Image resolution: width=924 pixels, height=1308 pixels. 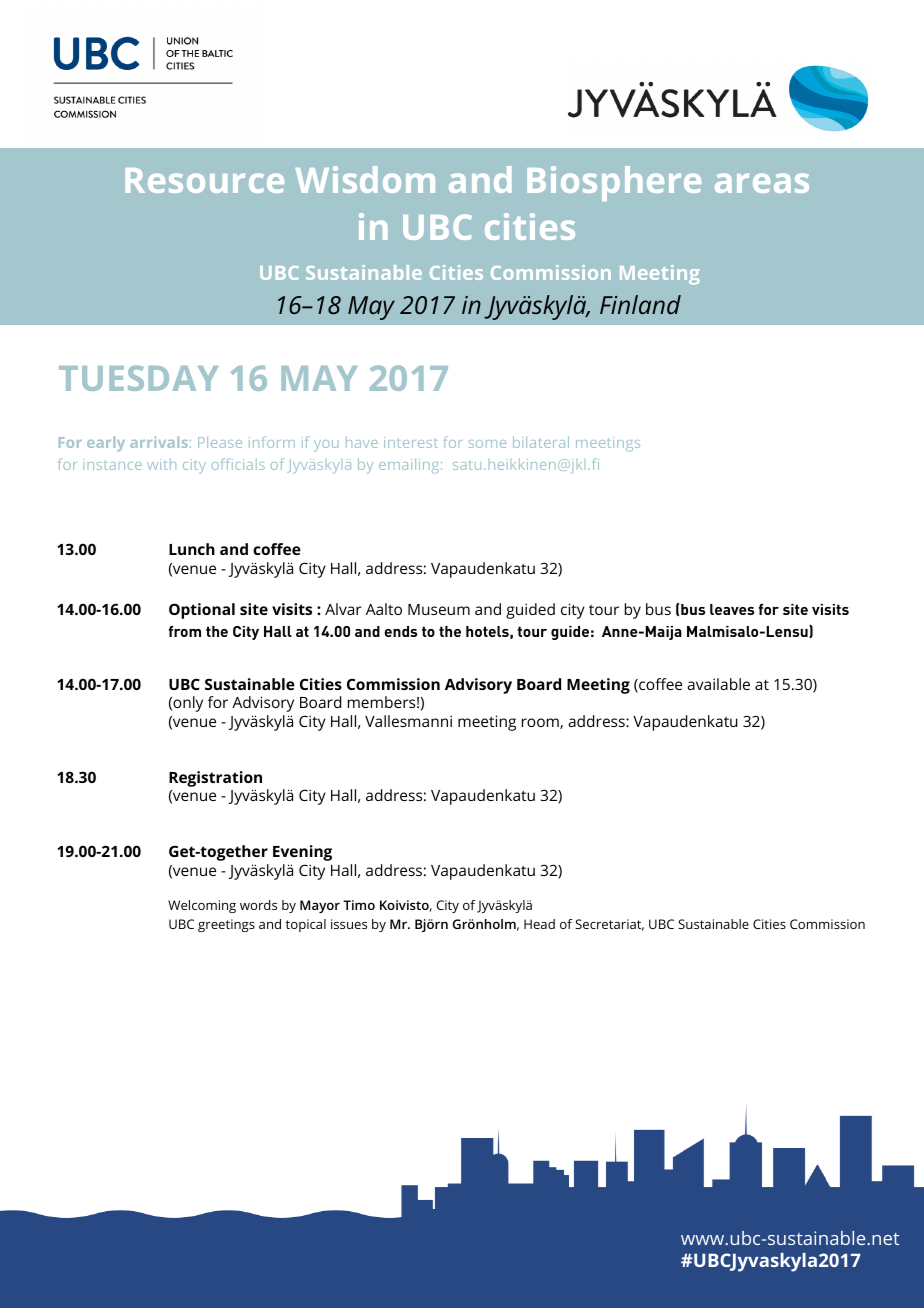 I want to click on Head, so click(x=539, y=924).
